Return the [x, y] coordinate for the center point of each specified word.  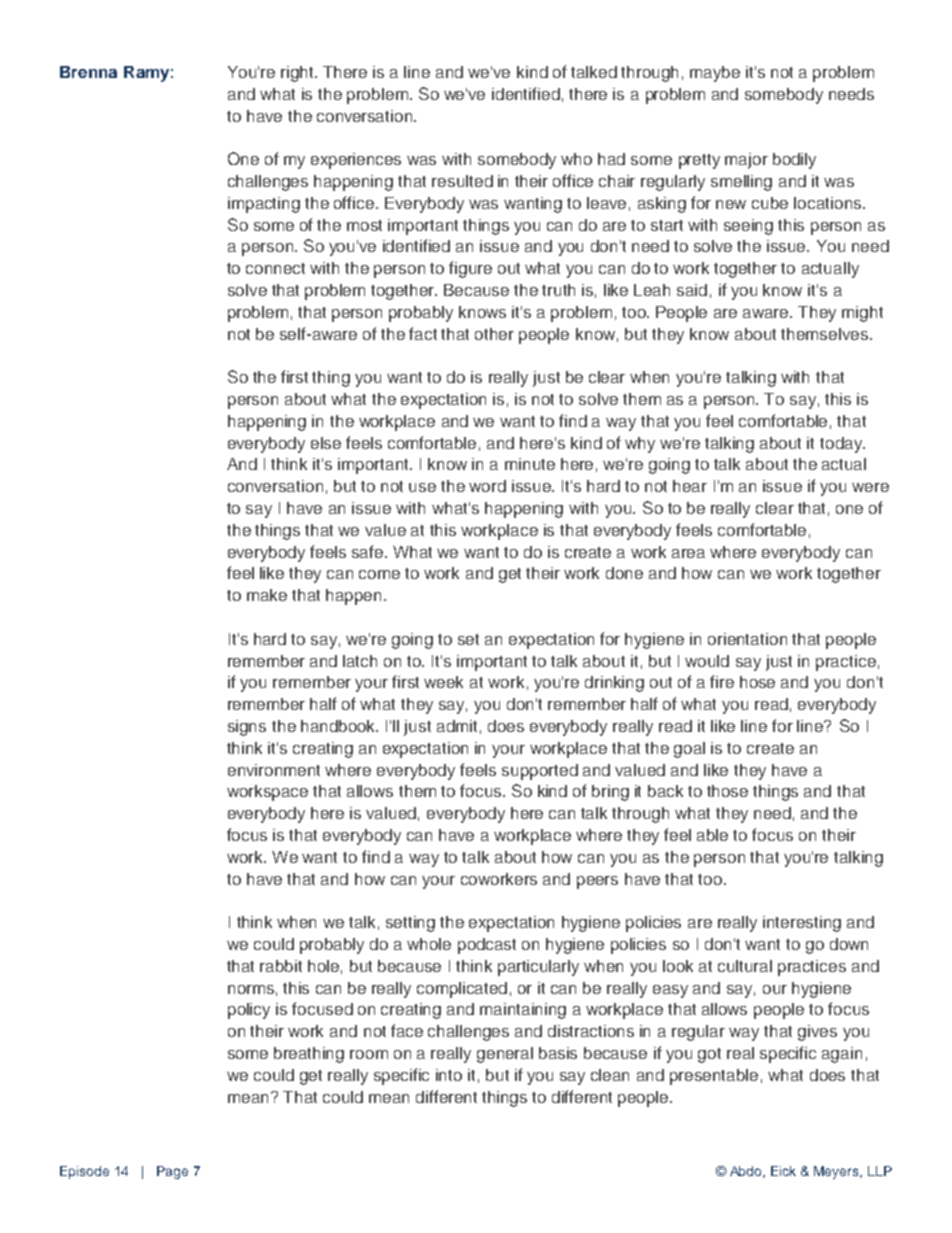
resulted [462, 181]
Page [172, 1172]
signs [247, 728]
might [862, 314]
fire [722, 681]
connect [275, 268]
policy [249, 1011]
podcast [487, 946]
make [267, 595]
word [487, 486]
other [494, 334]
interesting [802, 924]
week [443, 682]
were [870, 487]
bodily [794, 161]
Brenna [88, 72]
